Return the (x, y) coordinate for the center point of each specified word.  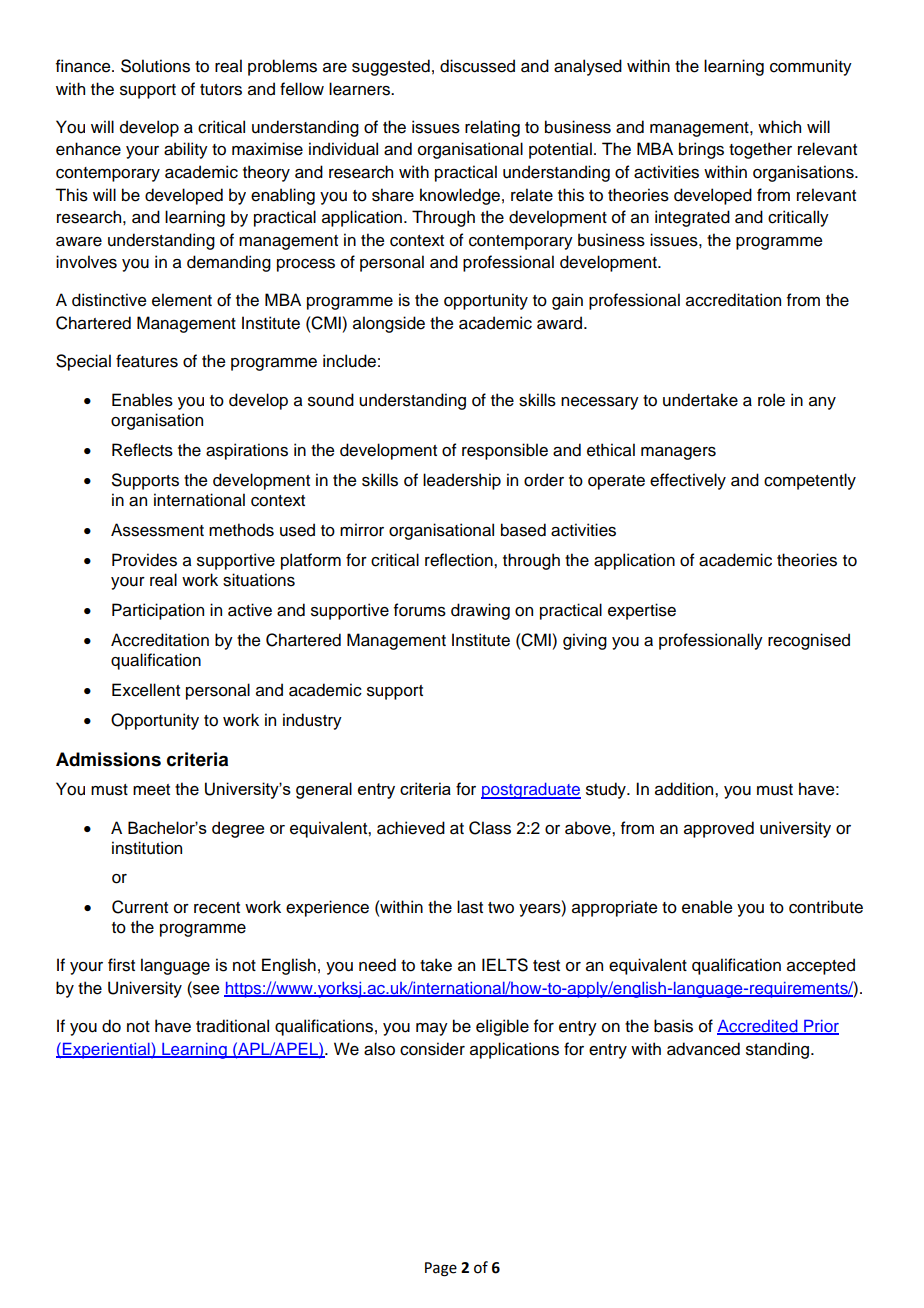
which (779, 127)
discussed (477, 66)
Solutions (155, 66)
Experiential (106, 1050)
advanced (703, 1049)
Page (441, 1269)
